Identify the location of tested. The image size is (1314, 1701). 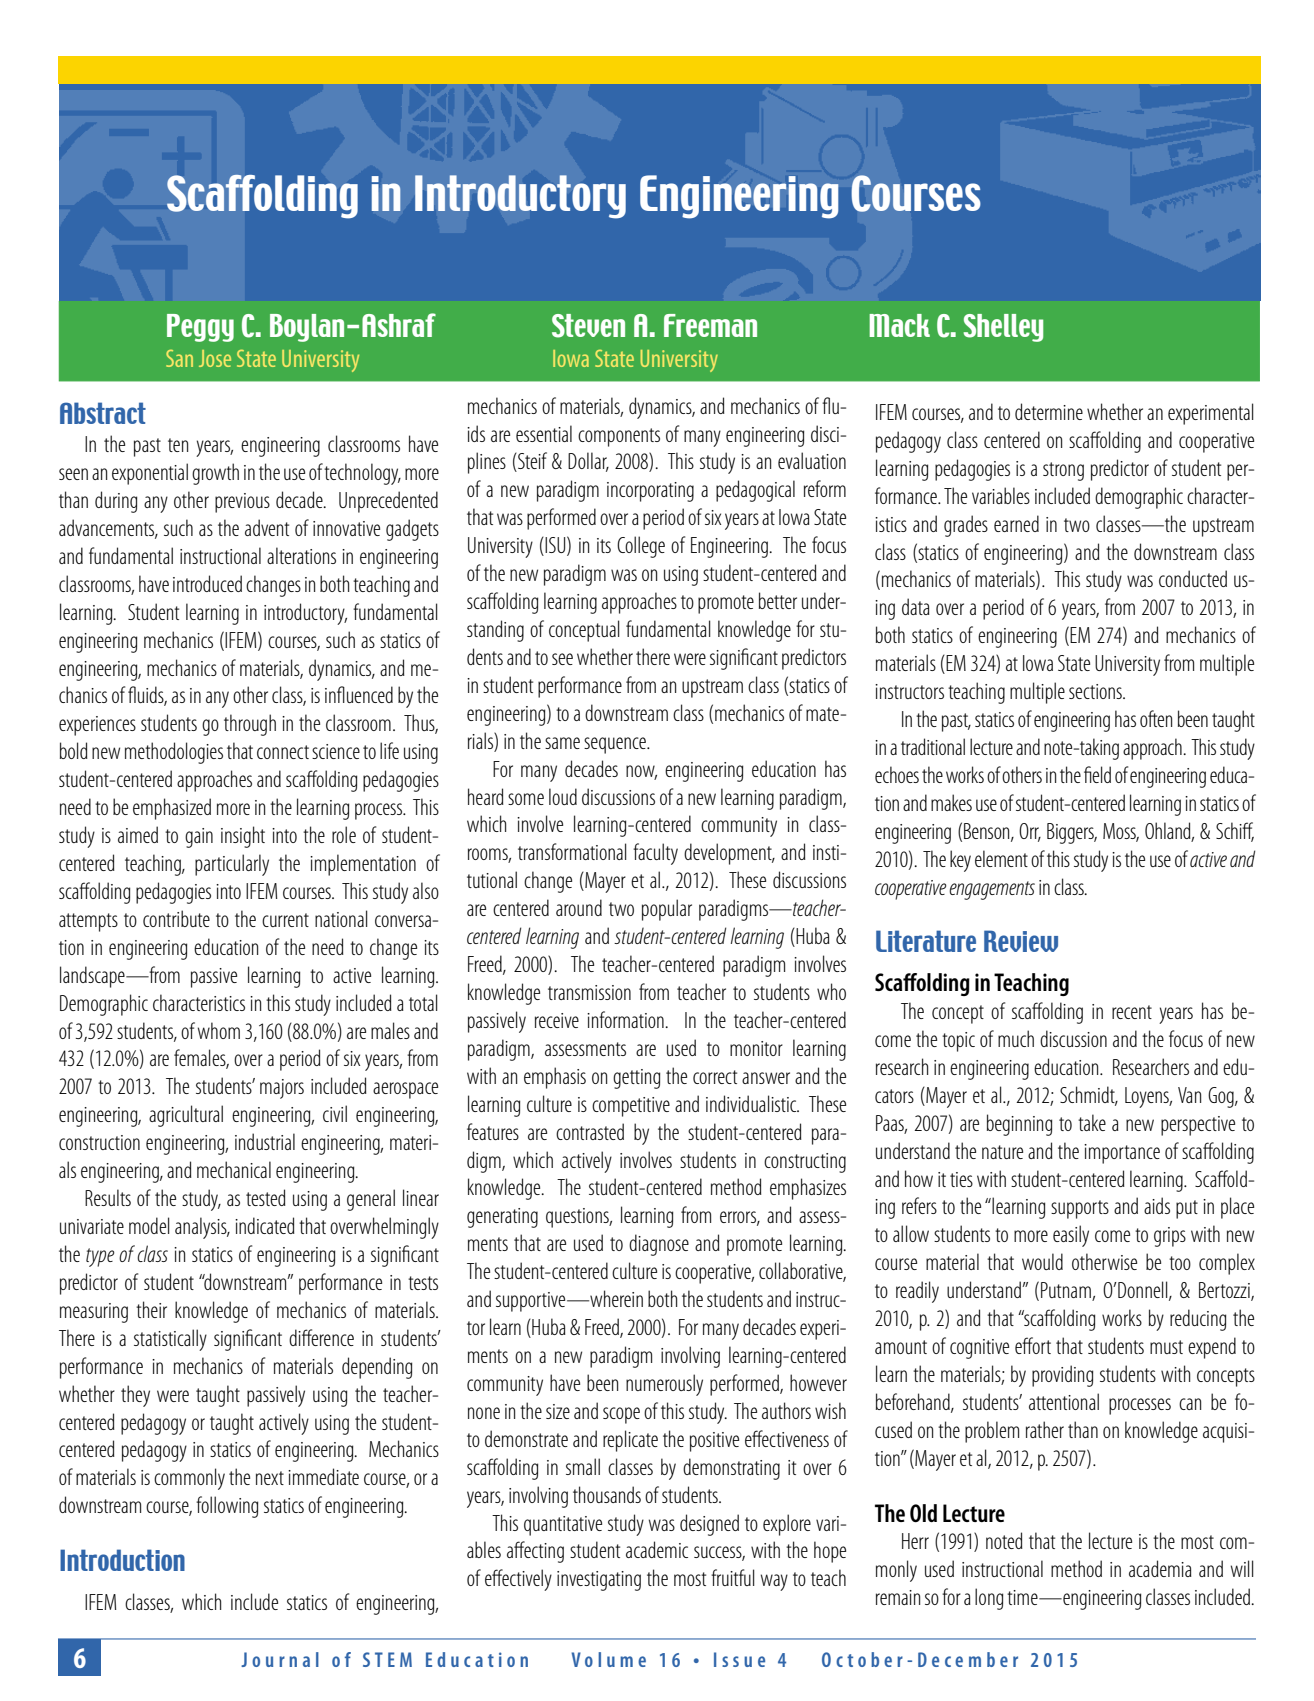
(266, 1197).
